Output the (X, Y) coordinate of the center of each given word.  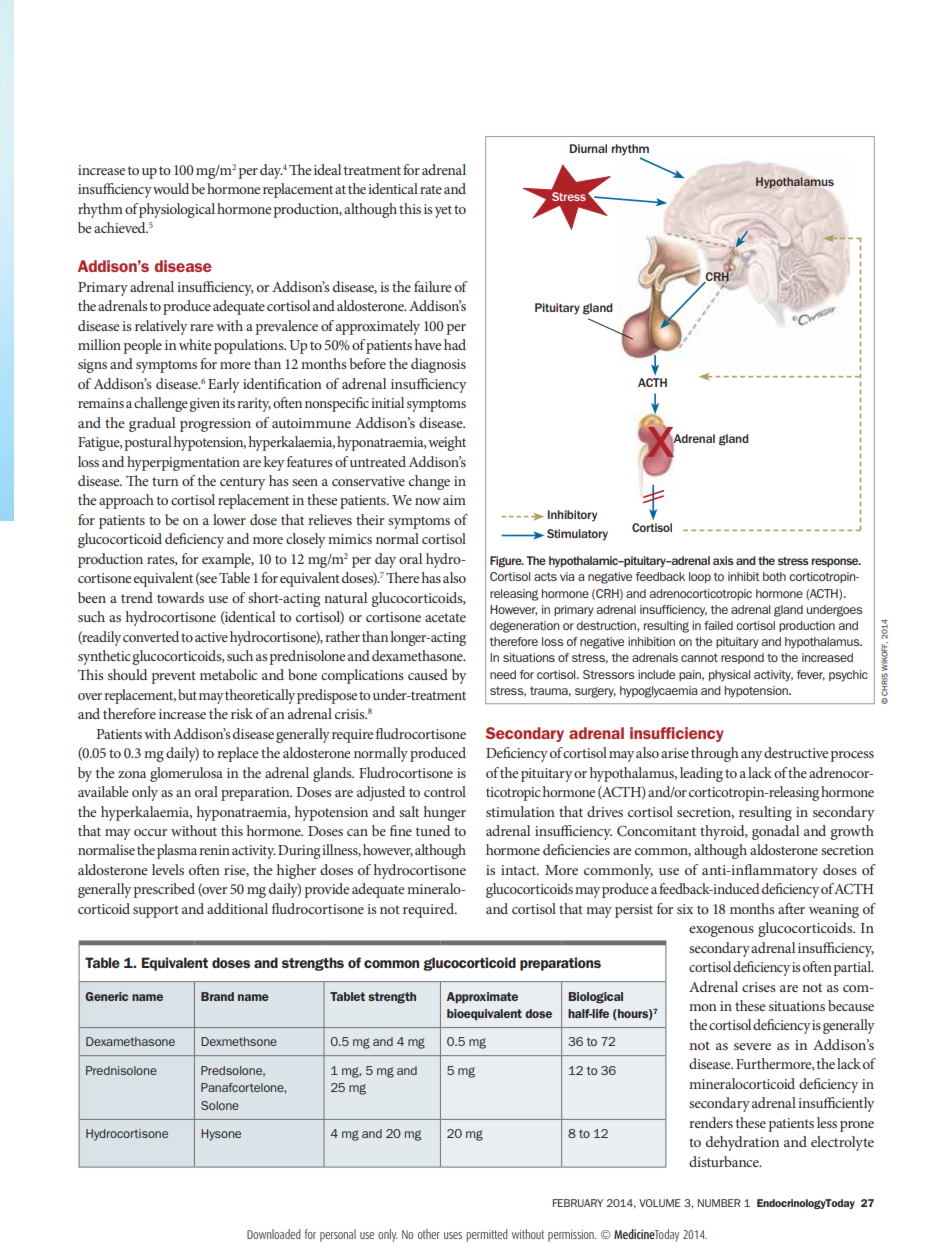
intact (520, 870)
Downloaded (274, 1234)
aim (454, 500)
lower (229, 519)
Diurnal (588, 148)
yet (443, 211)
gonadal (775, 832)
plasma (177, 851)
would (171, 188)
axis (723, 560)
